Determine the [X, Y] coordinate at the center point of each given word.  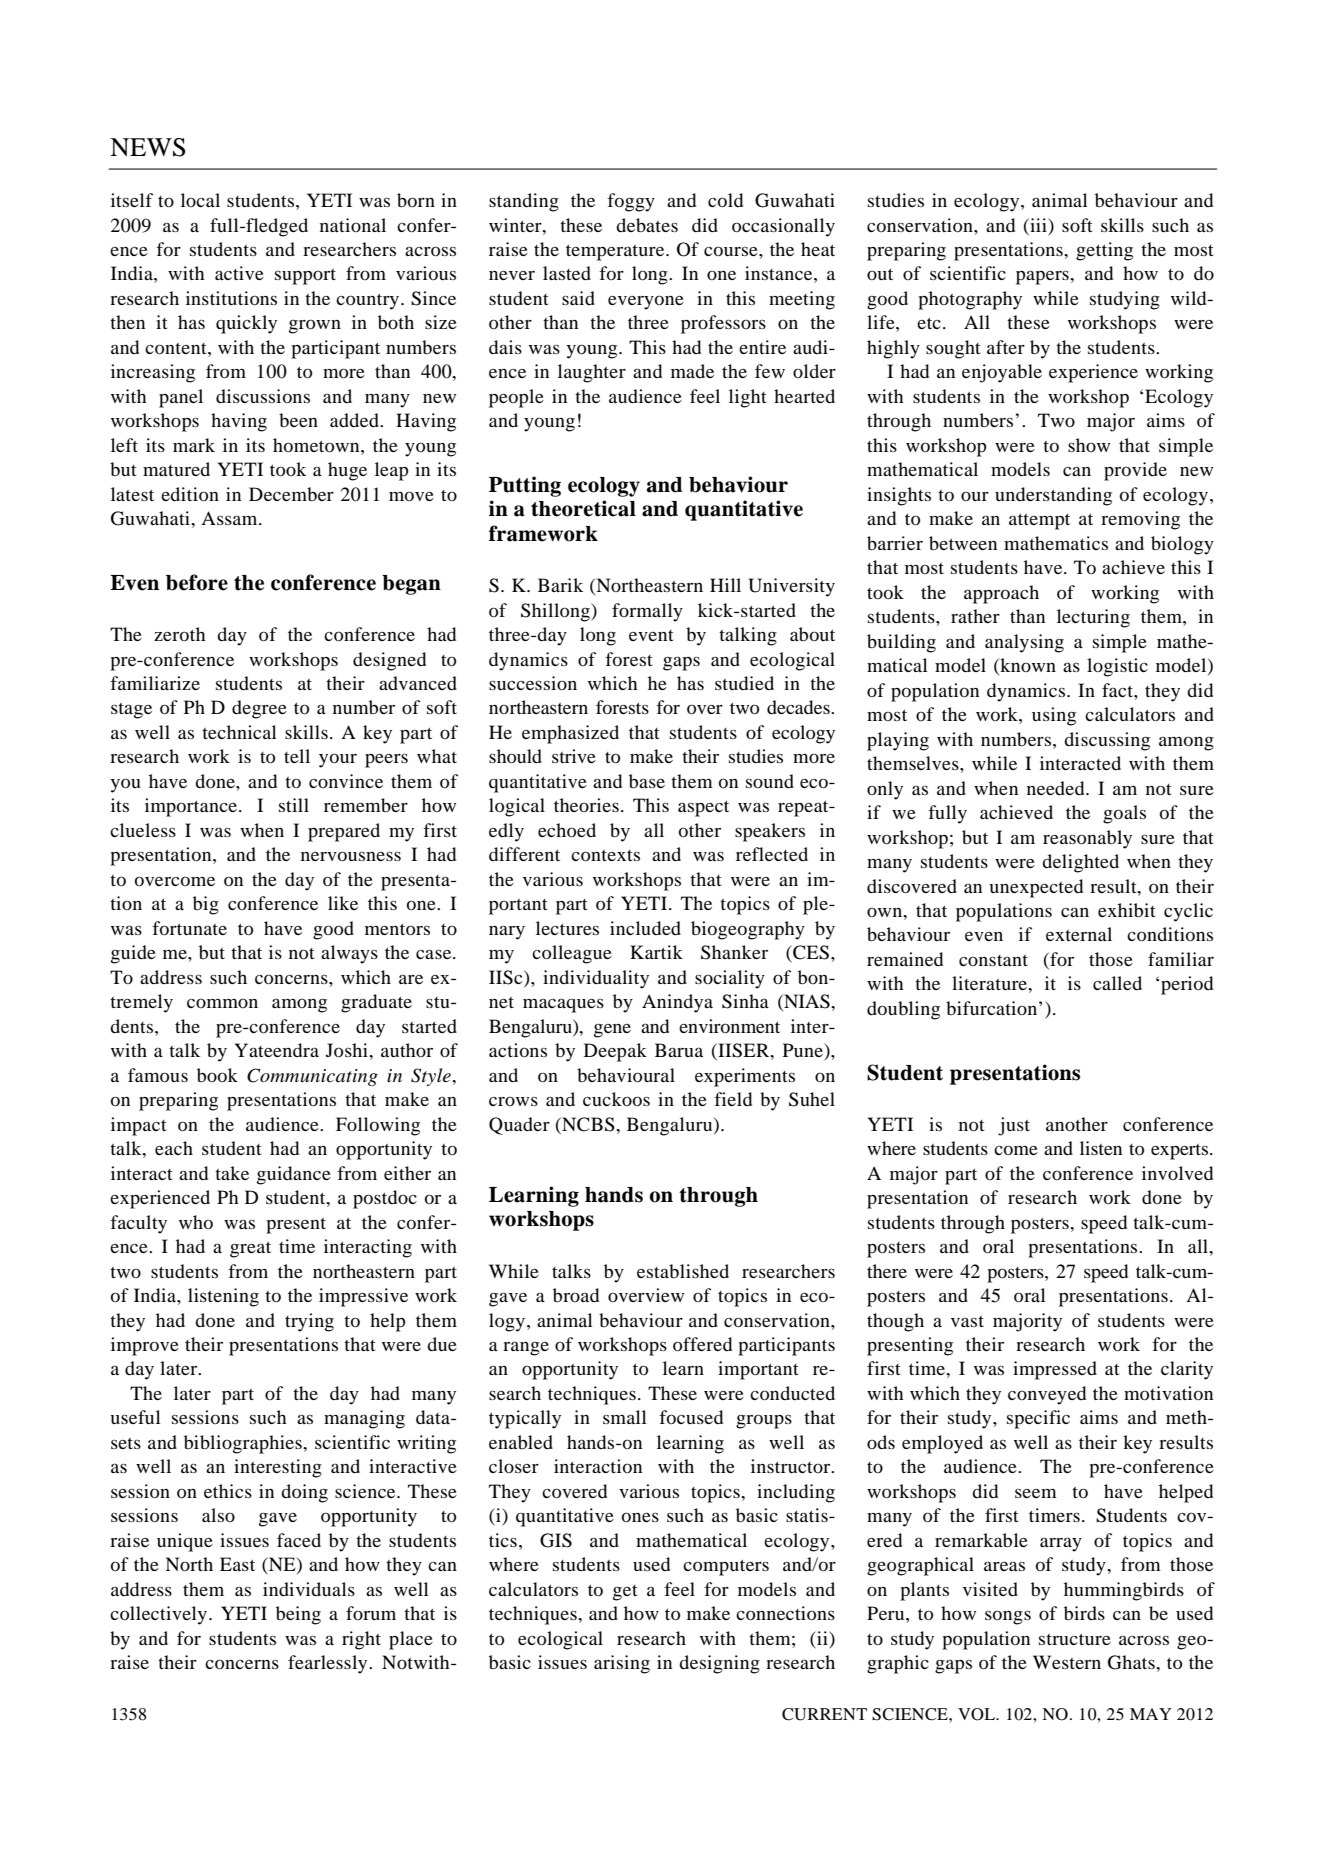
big [206, 905]
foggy [631, 202]
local [200, 200]
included [645, 928]
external [1079, 934]
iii [1038, 225]
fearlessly [329, 1664]
